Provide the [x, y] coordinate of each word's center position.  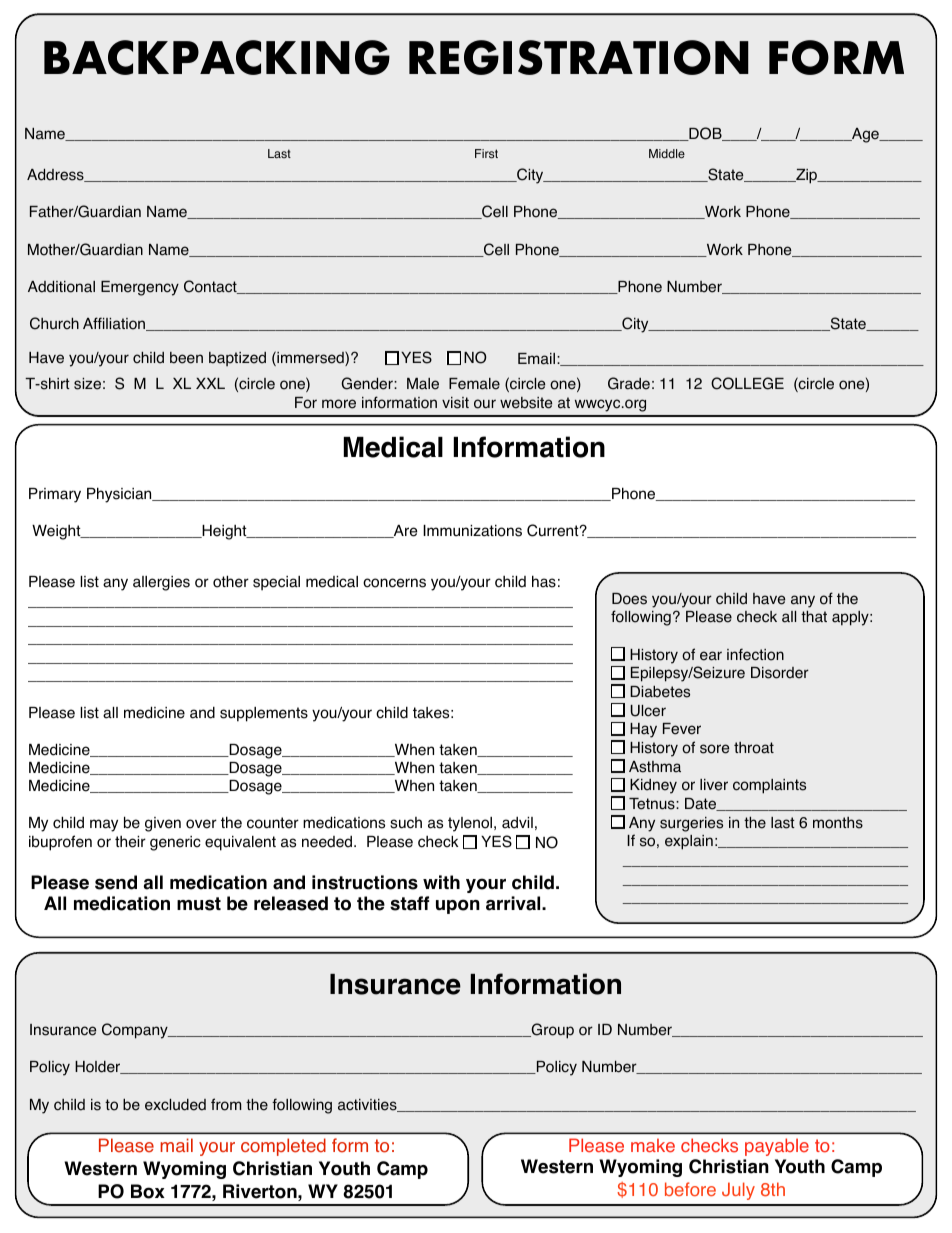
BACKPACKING [217, 57]
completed [283, 1147]
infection [755, 654]
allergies [161, 583]
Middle [667, 153]
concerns [394, 583]
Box [148, 1191]
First [486, 154]
